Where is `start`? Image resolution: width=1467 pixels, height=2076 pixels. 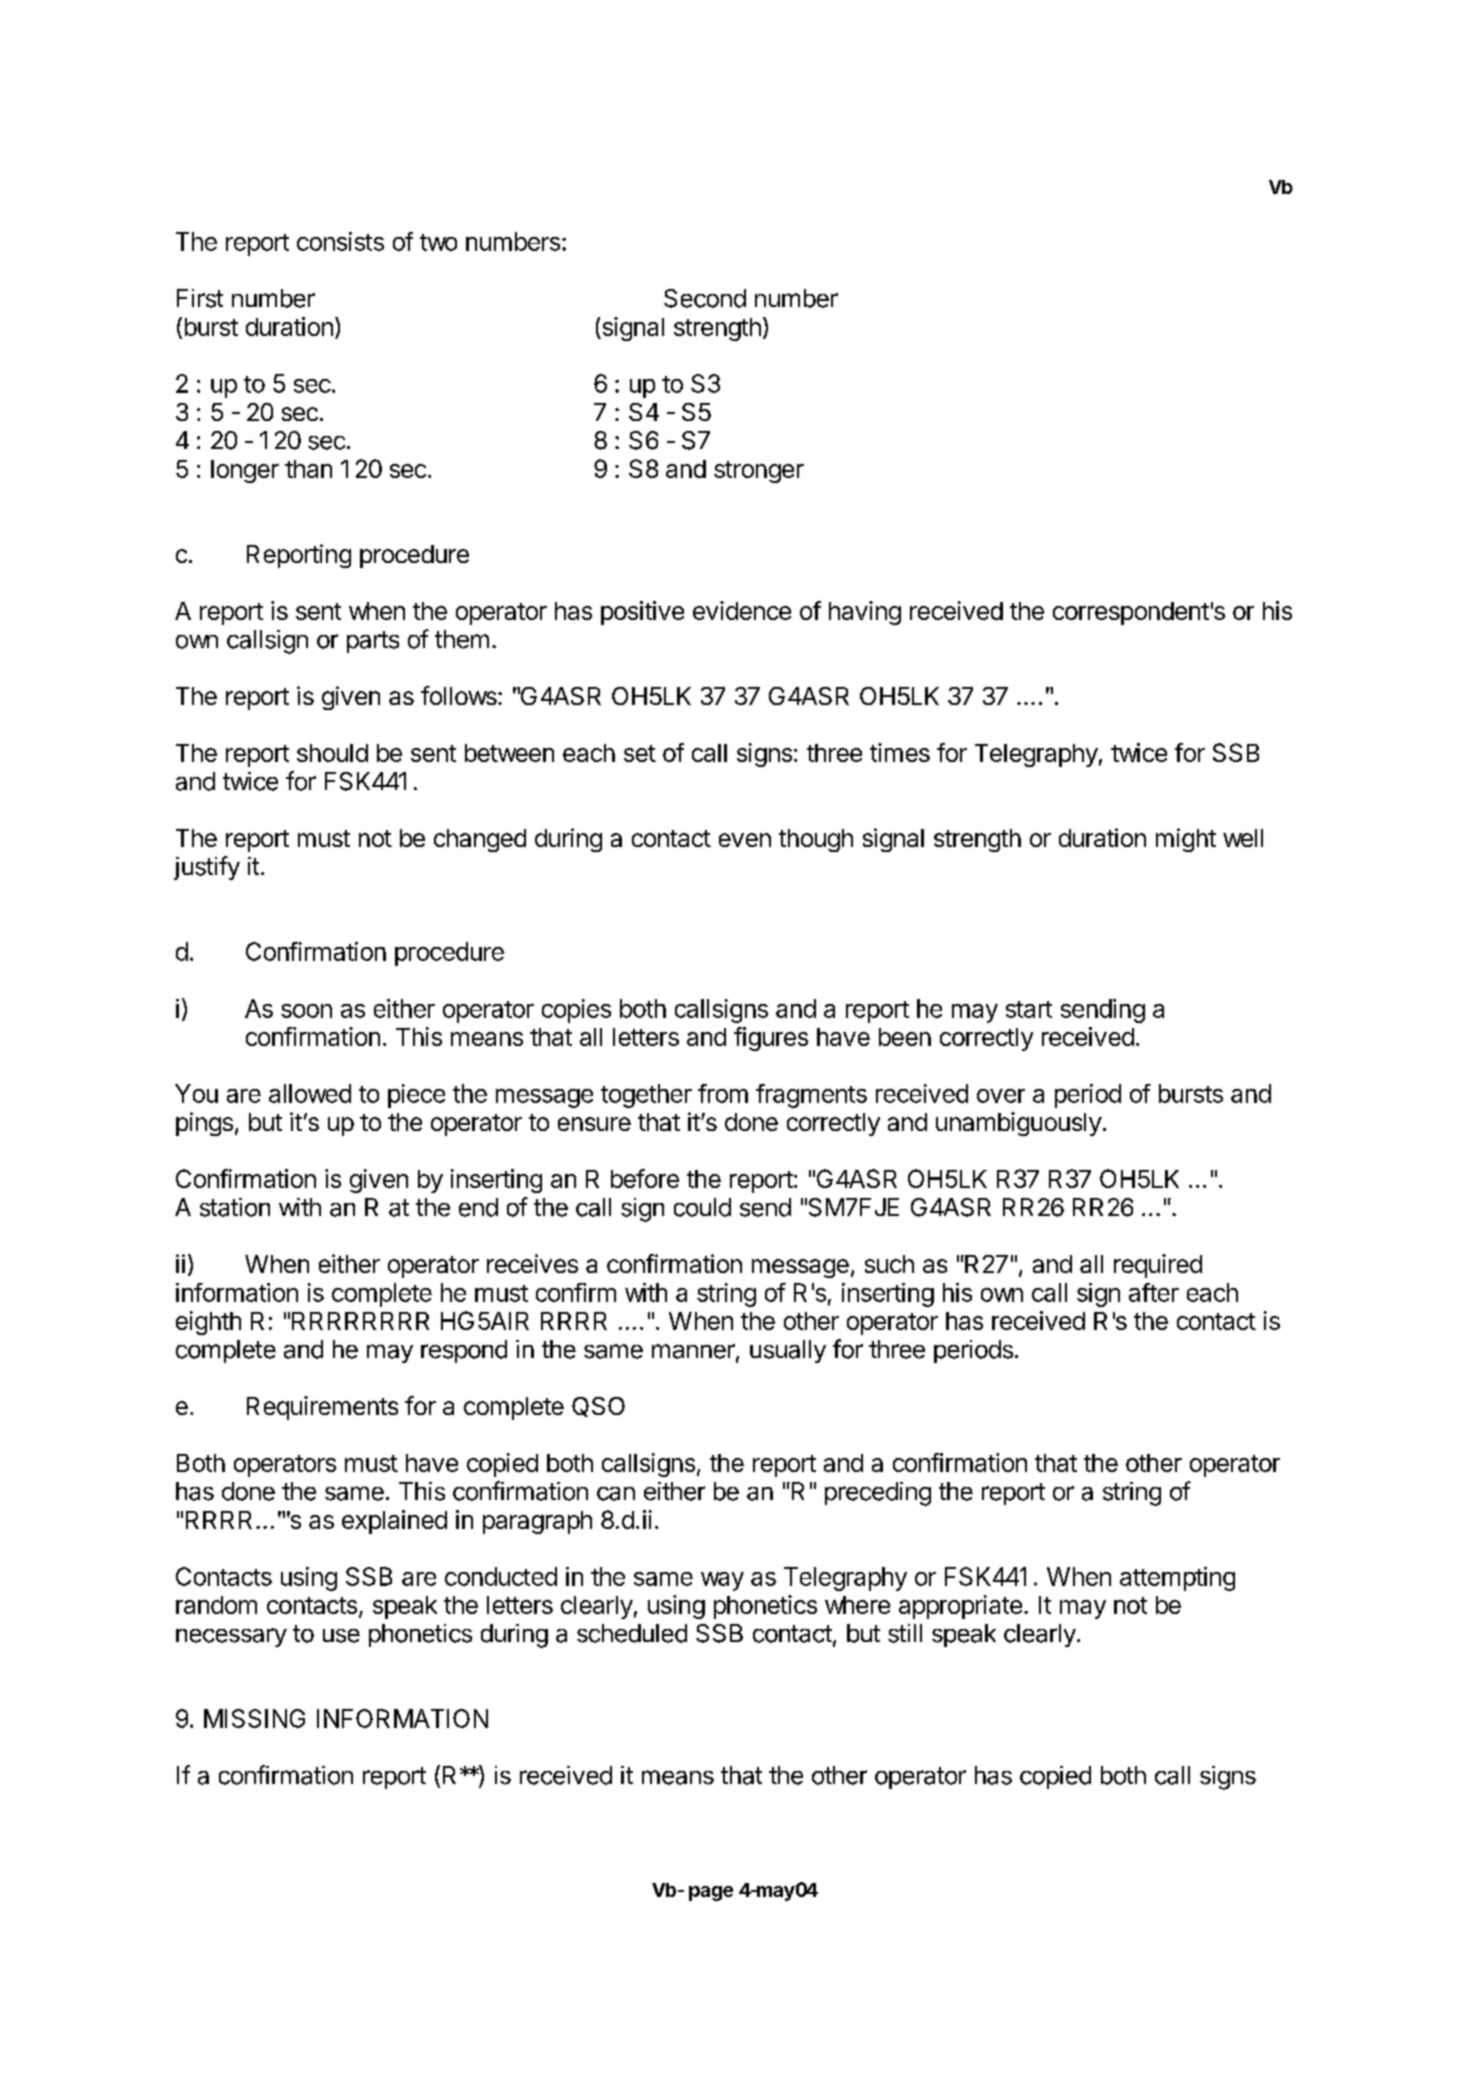
start is located at coordinates (1029, 1009).
